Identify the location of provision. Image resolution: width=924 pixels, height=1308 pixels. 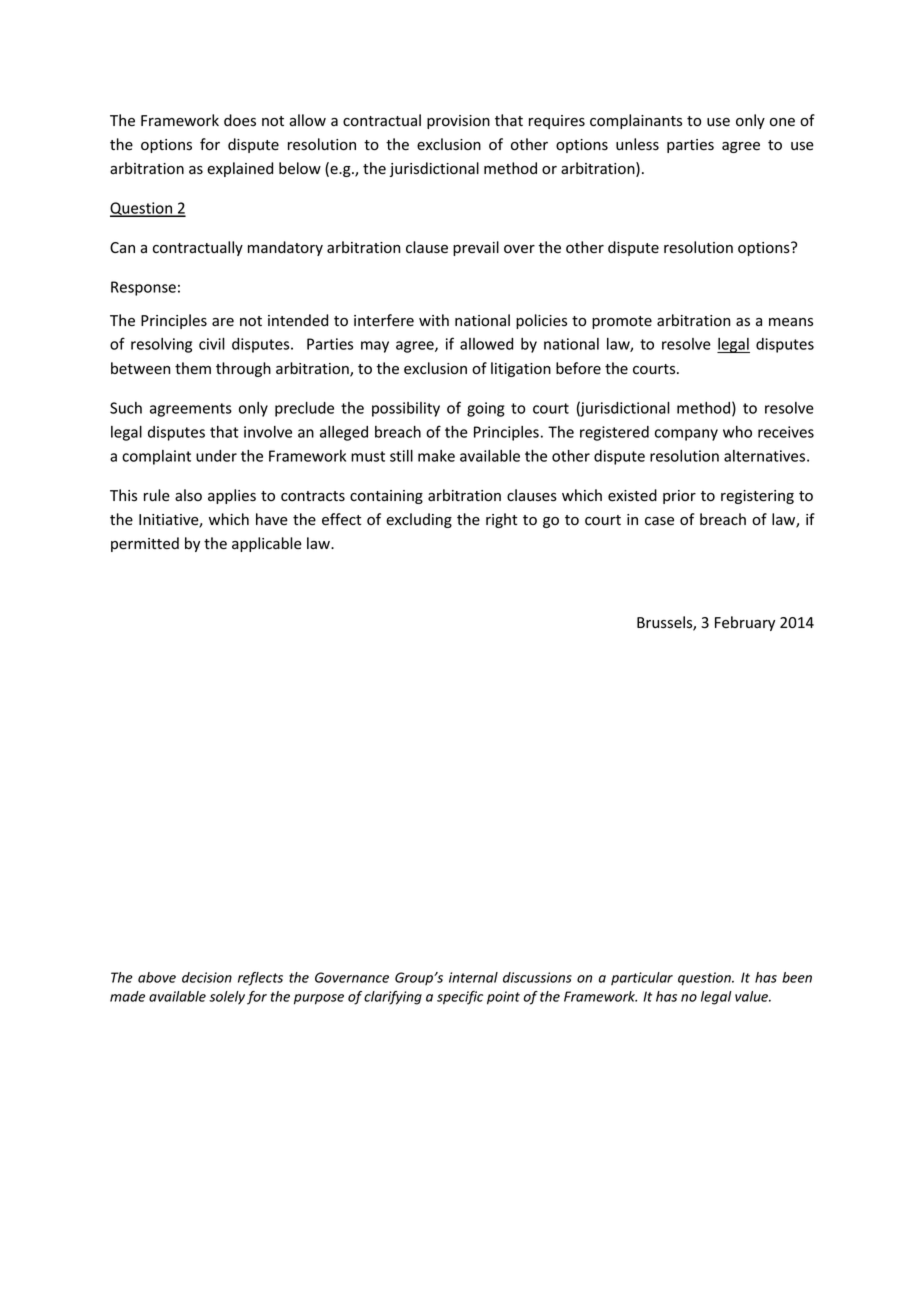
(458, 122).
